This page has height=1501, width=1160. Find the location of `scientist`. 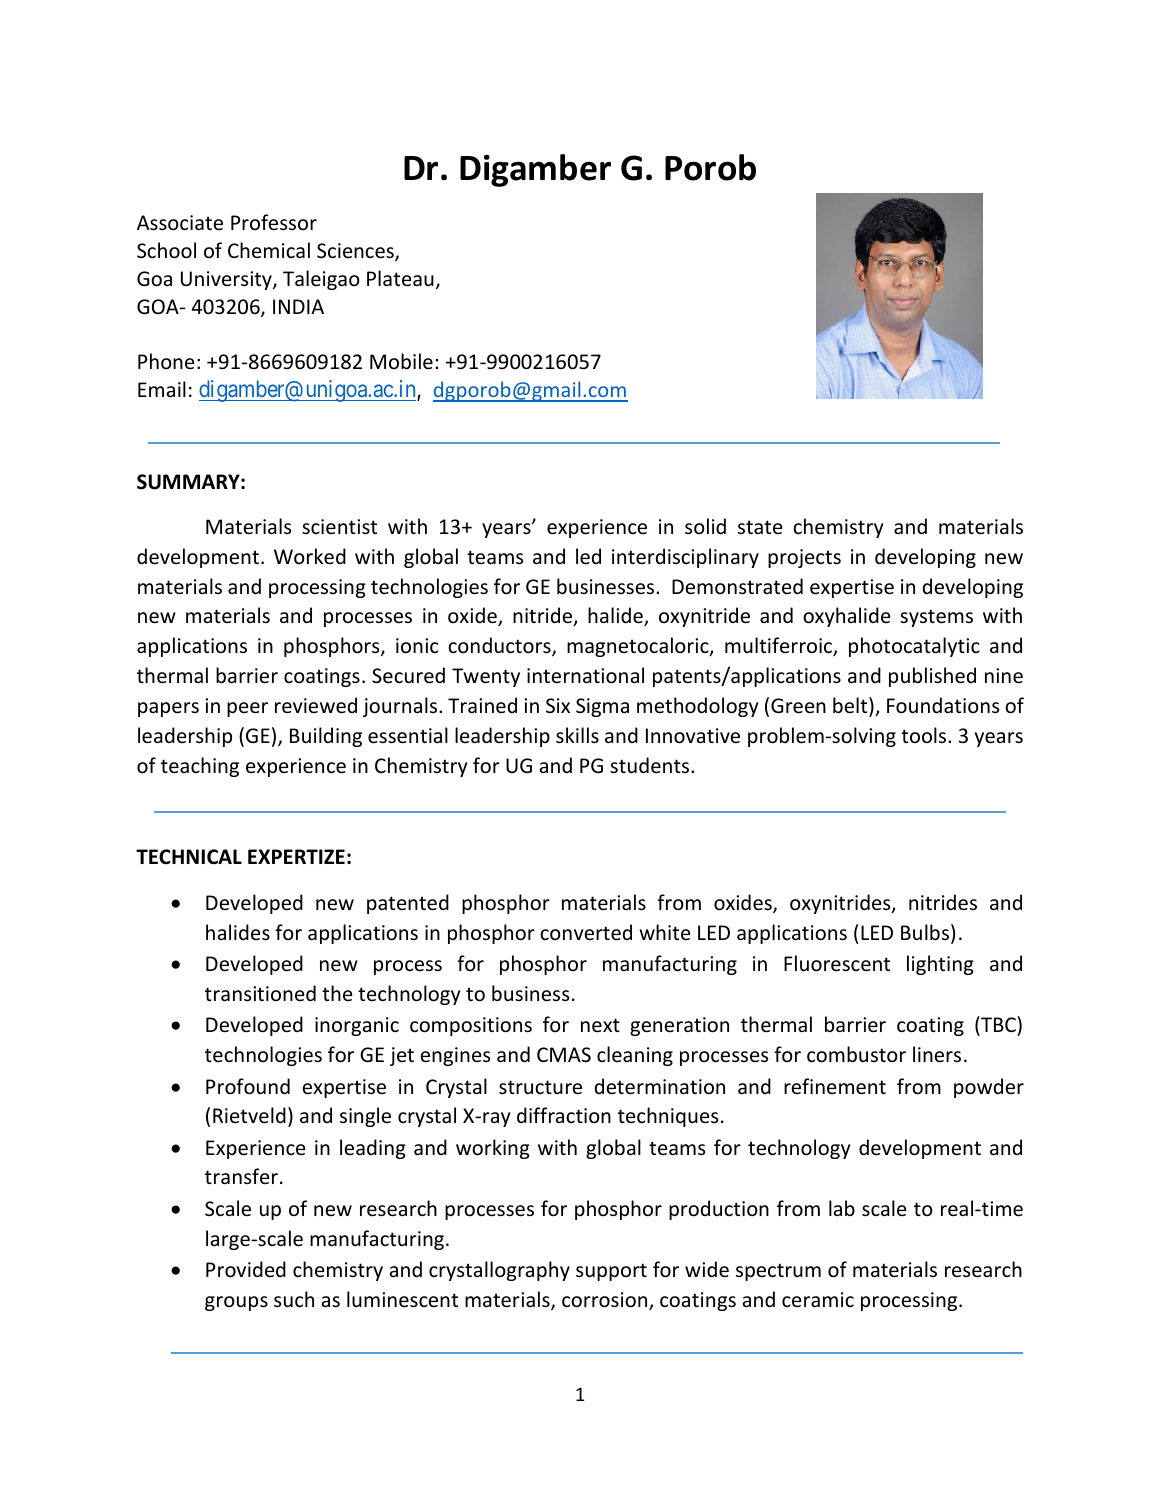

scientist is located at coordinates (339, 527).
